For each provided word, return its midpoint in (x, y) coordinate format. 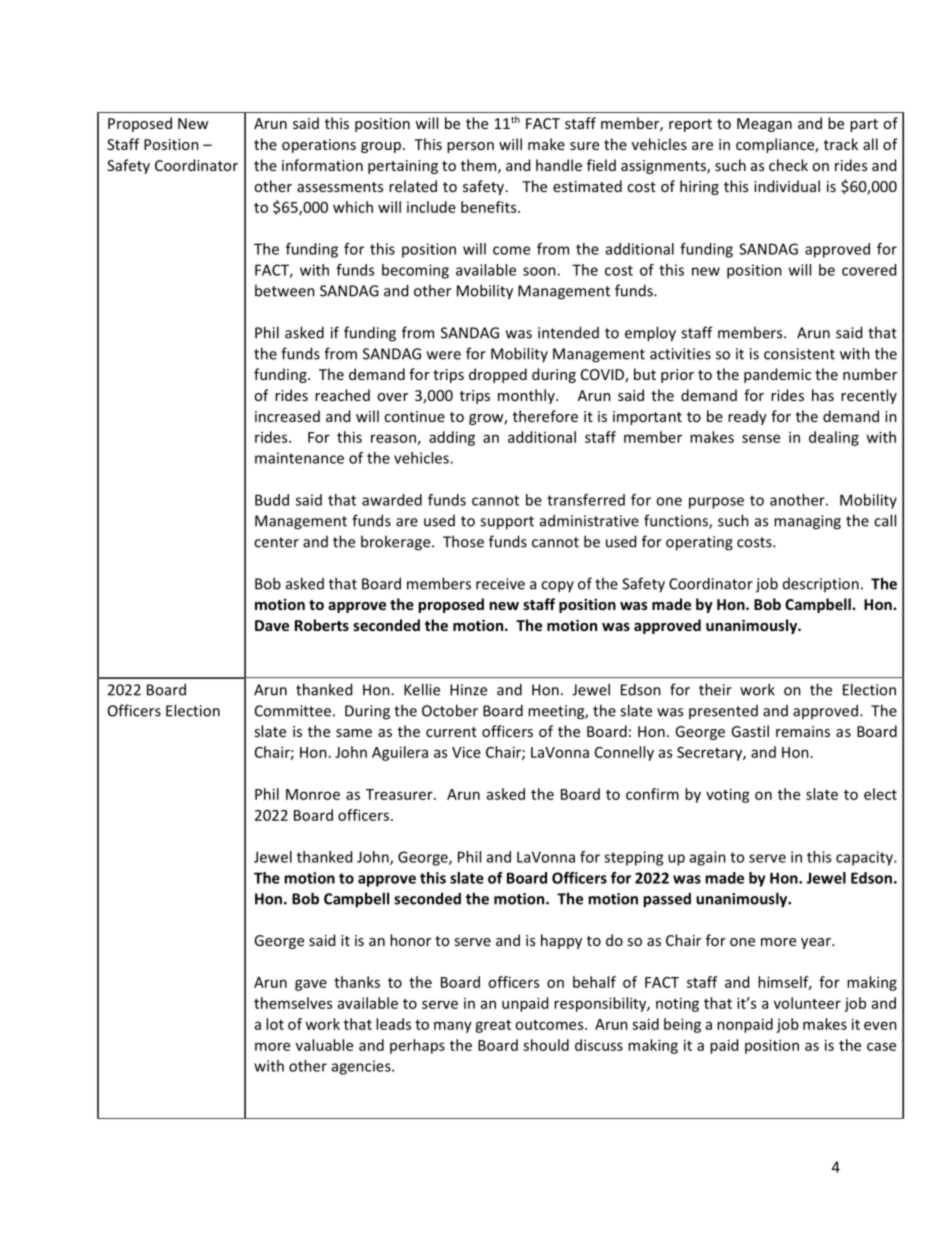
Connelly (624, 753)
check (788, 165)
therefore (545, 416)
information (322, 165)
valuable (324, 1045)
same (354, 733)
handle (559, 165)
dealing (834, 438)
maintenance (299, 458)
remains (803, 731)
